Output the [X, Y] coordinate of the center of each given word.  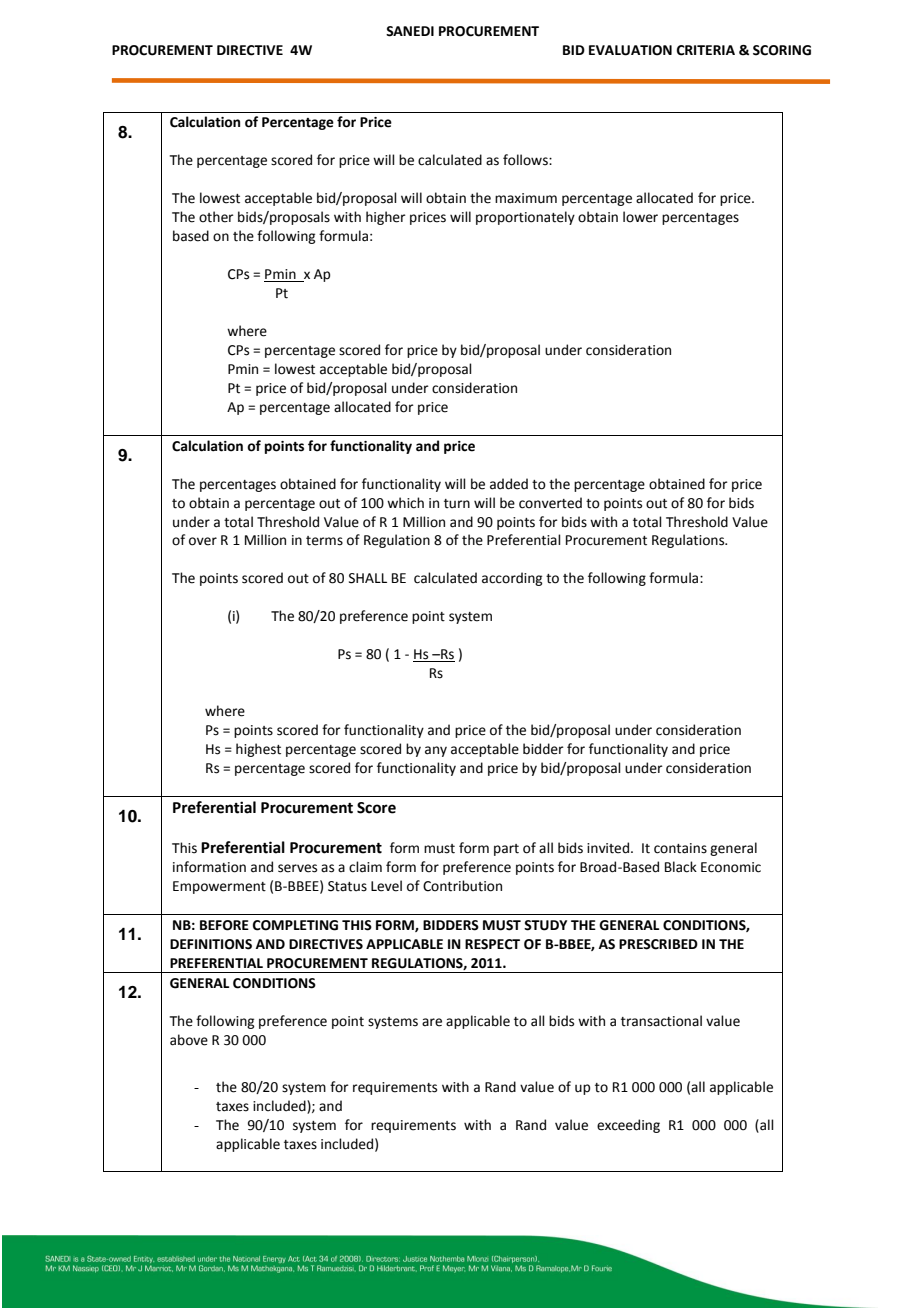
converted [550, 503]
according [512, 579]
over [203, 541]
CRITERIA [706, 50]
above [189, 1040]
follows [526, 160]
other [216, 217]
